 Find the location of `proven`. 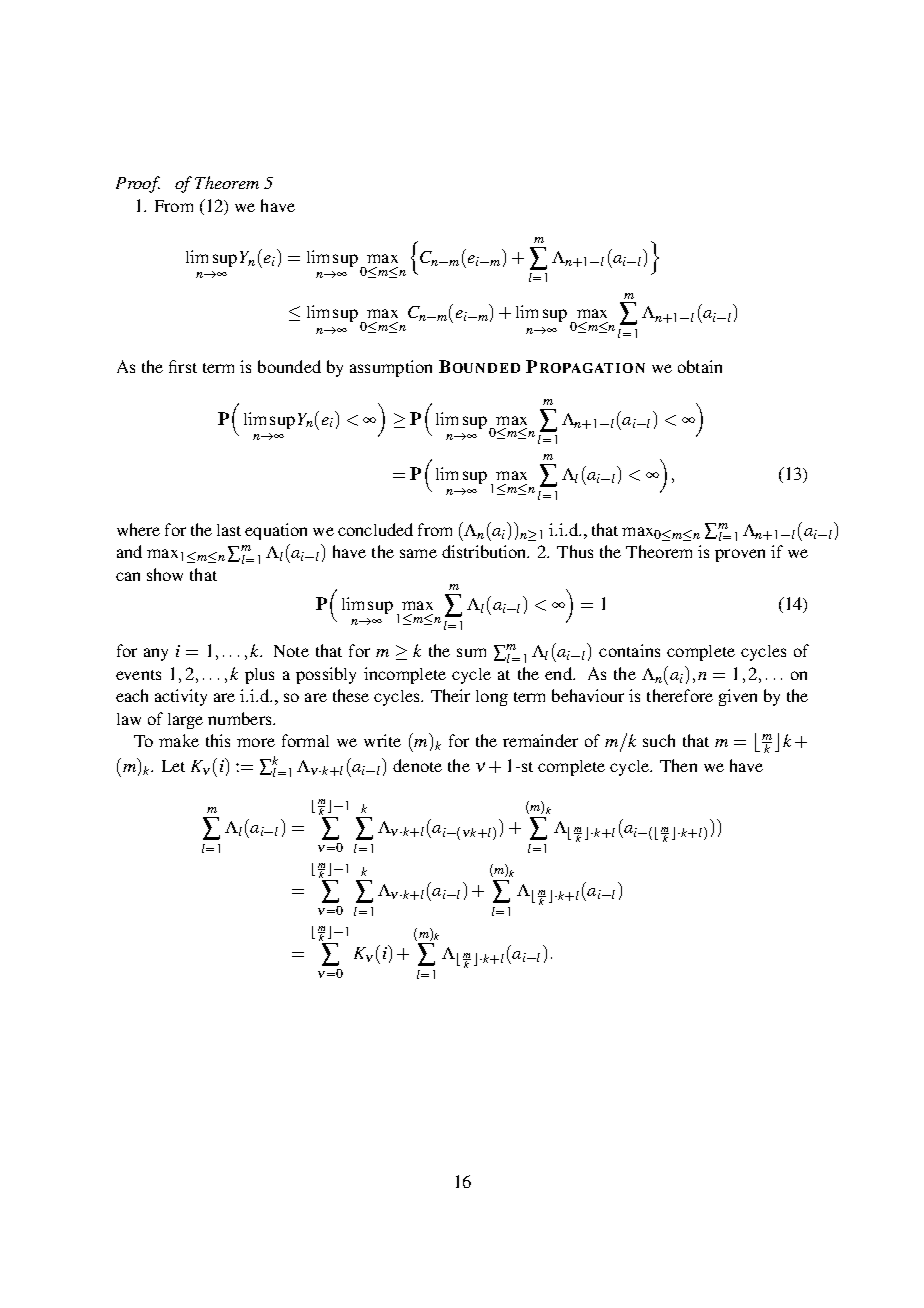

proven is located at coordinates (740, 555).
